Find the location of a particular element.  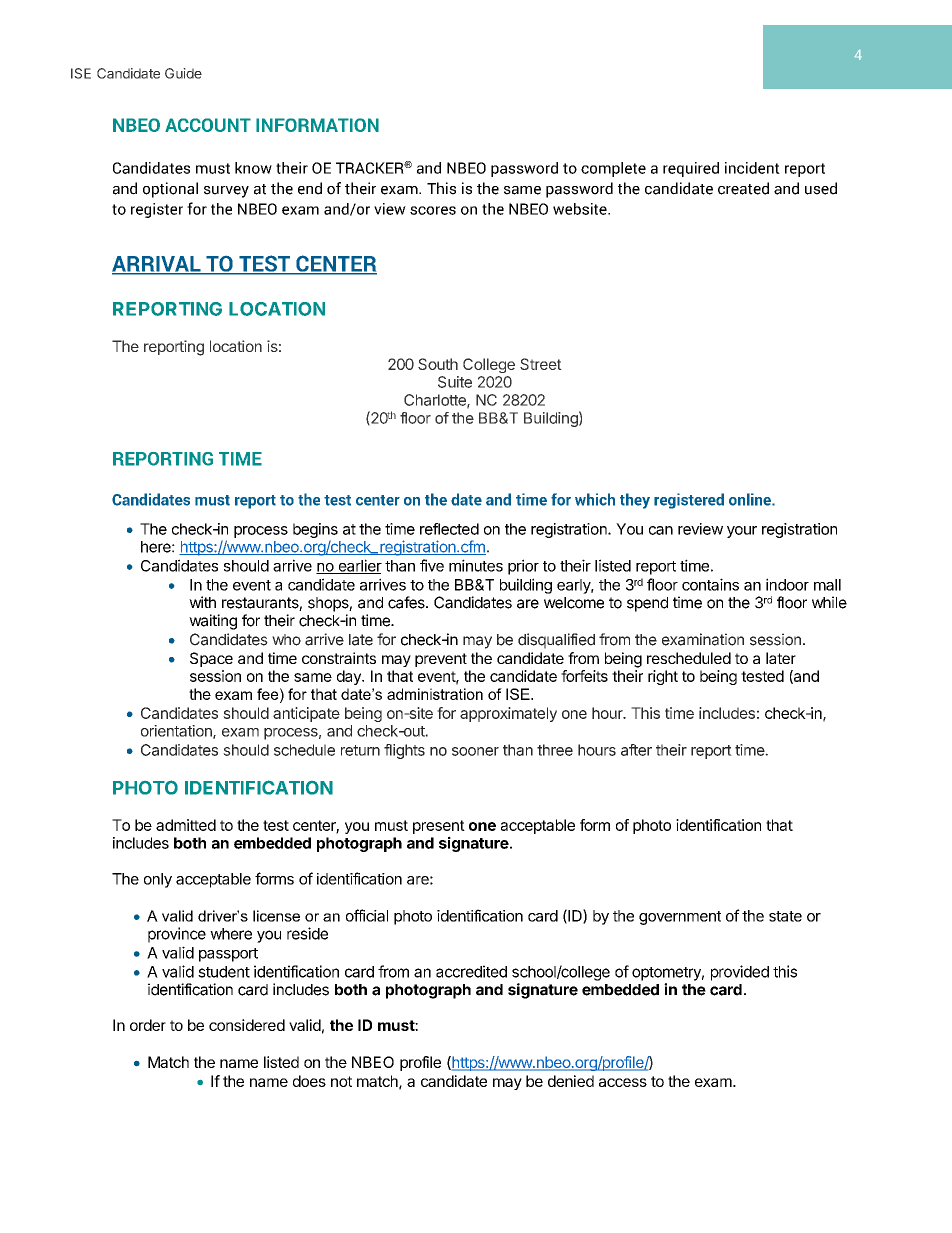

minutes is located at coordinates (476, 565).
